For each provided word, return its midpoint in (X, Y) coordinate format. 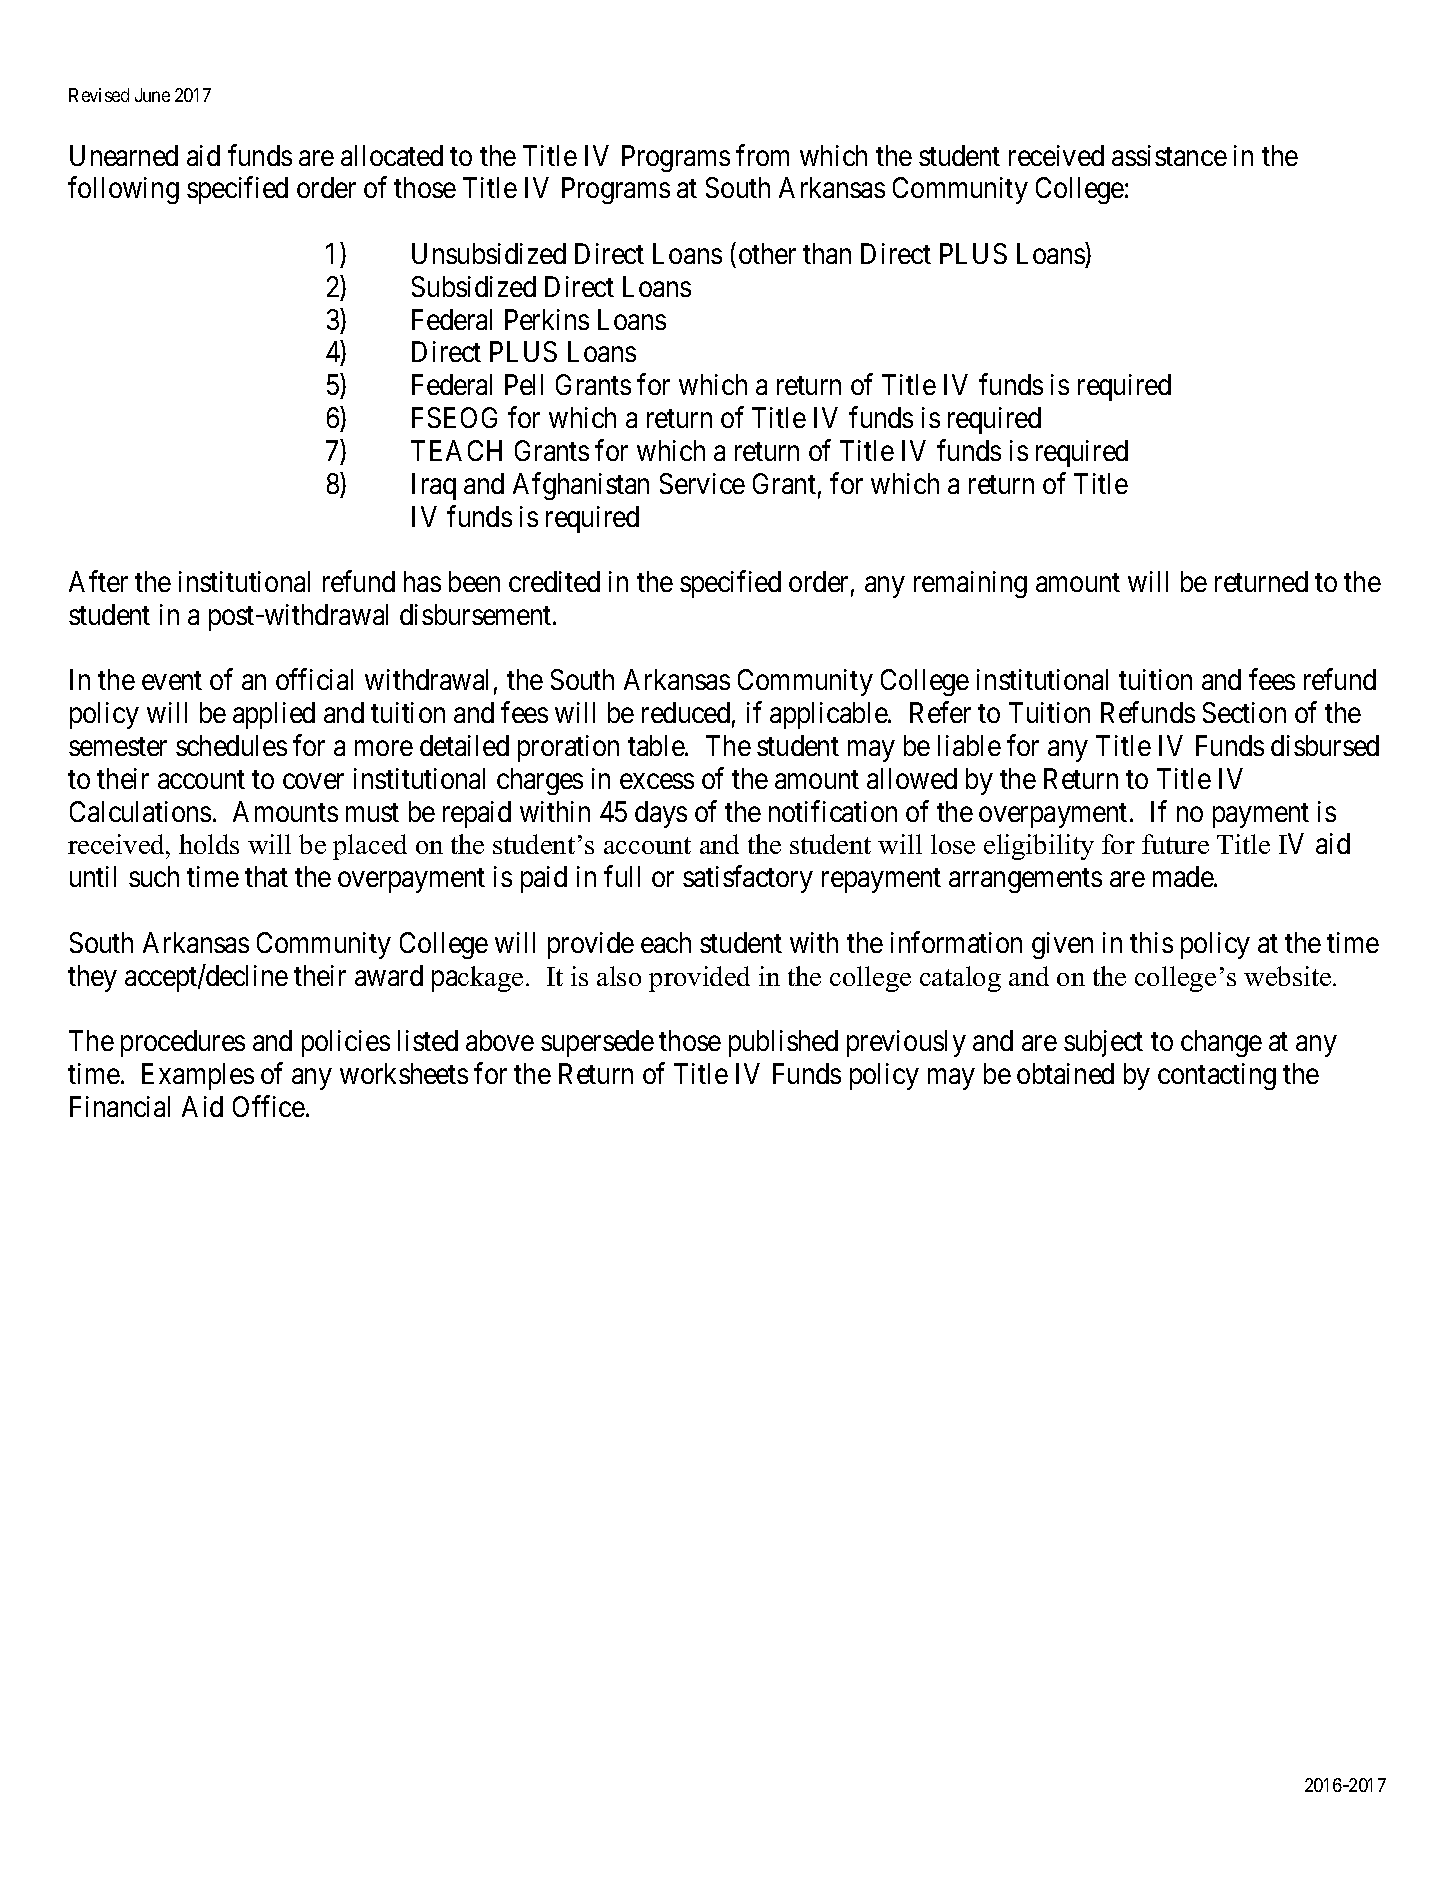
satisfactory (748, 879)
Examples (198, 1076)
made (1184, 876)
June (152, 95)
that (266, 876)
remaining (970, 584)
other (767, 253)
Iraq (434, 486)
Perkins (547, 319)
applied (274, 715)
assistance (1169, 155)
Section (1244, 712)
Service (702, 483)
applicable (829, 715)
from (762, 155)
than (827, 253)
